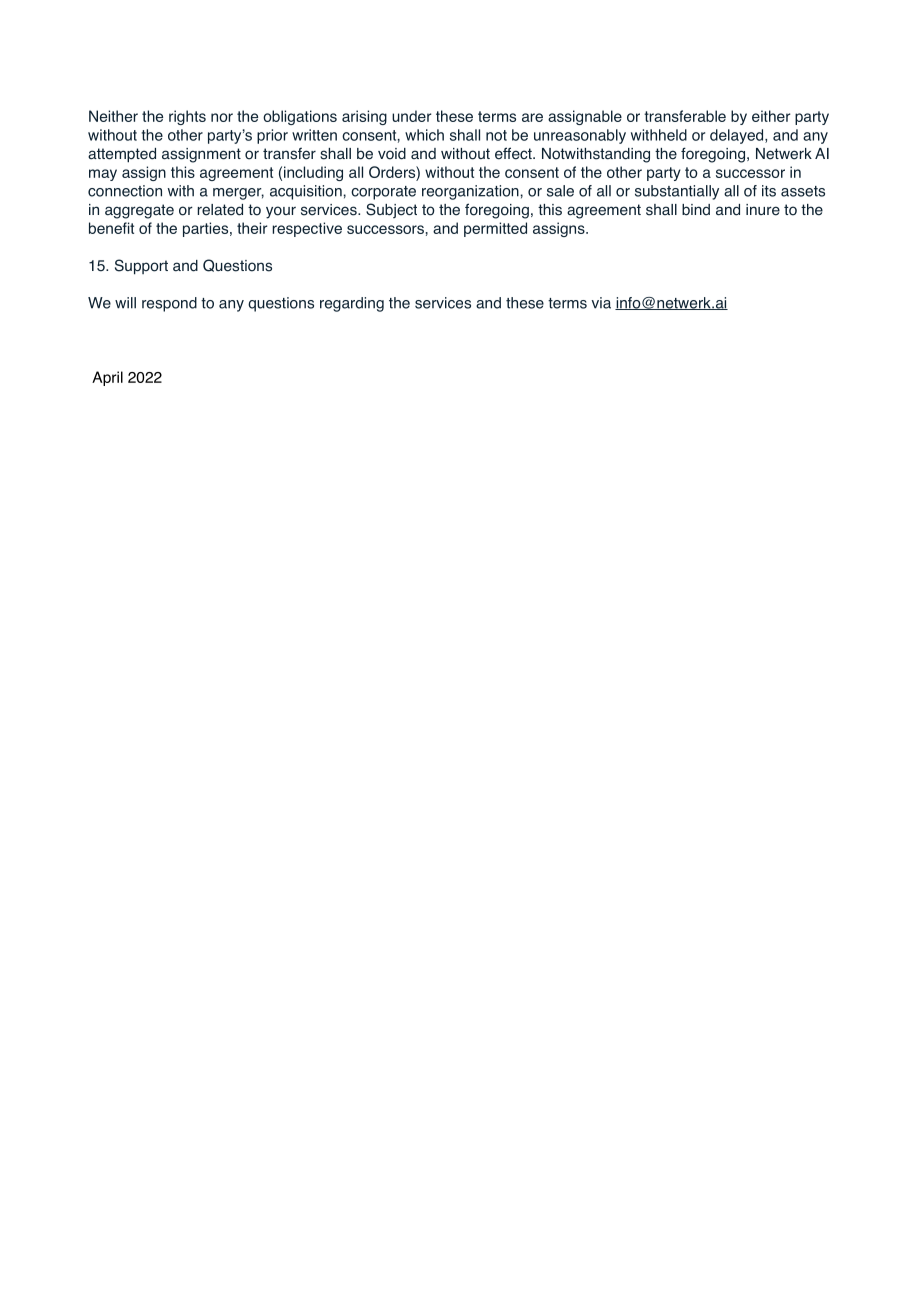 The image size is (924, 1308). I want to click on bind, so click(696, 210).
